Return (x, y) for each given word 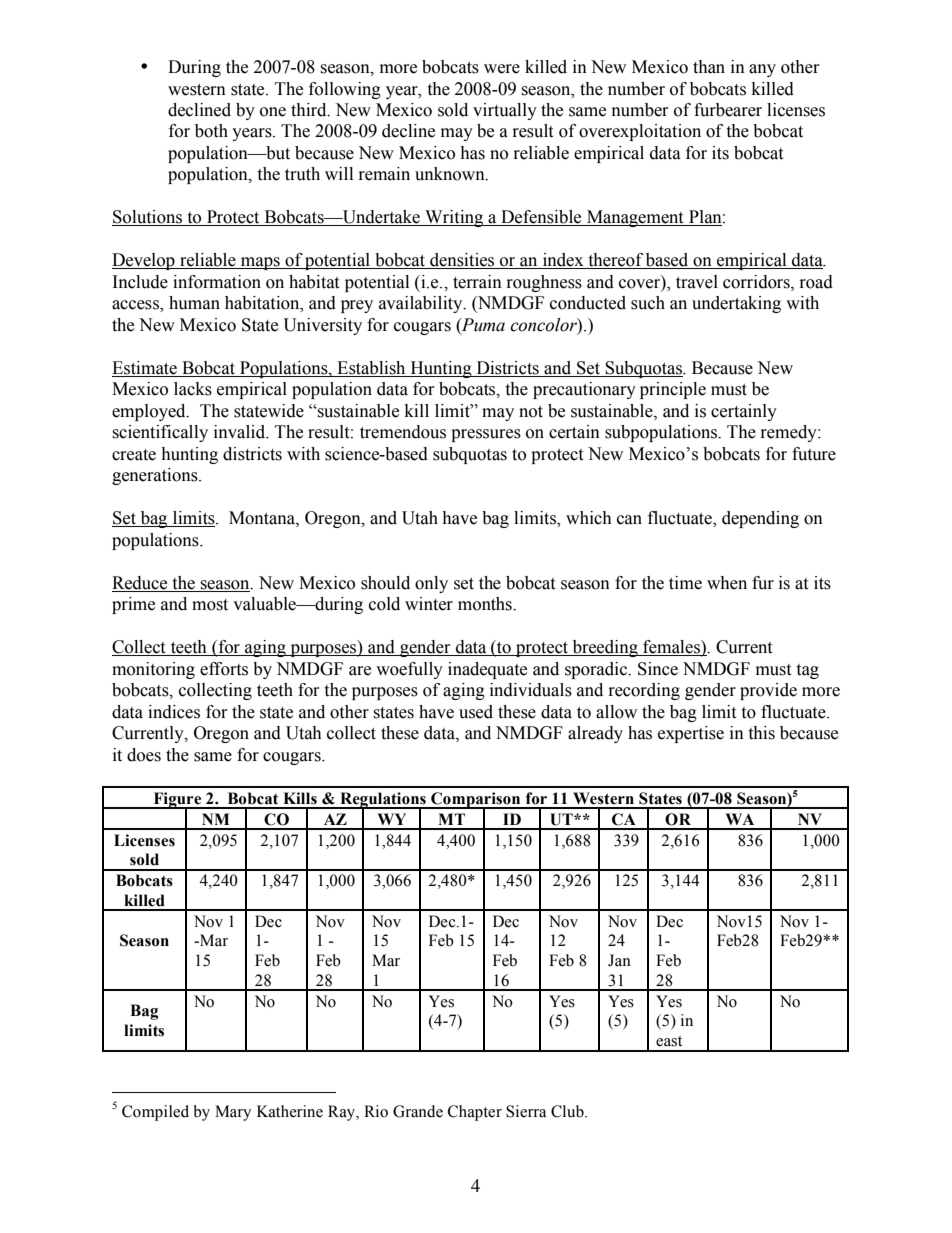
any (762, 70)
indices (174, 712)
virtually (505, 111)
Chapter (475, 1113)
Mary (233, 1113)
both (211, 131)
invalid (241, 432)
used (476, 712)
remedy (790, 433)
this (761, 733)
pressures (486, 435)
